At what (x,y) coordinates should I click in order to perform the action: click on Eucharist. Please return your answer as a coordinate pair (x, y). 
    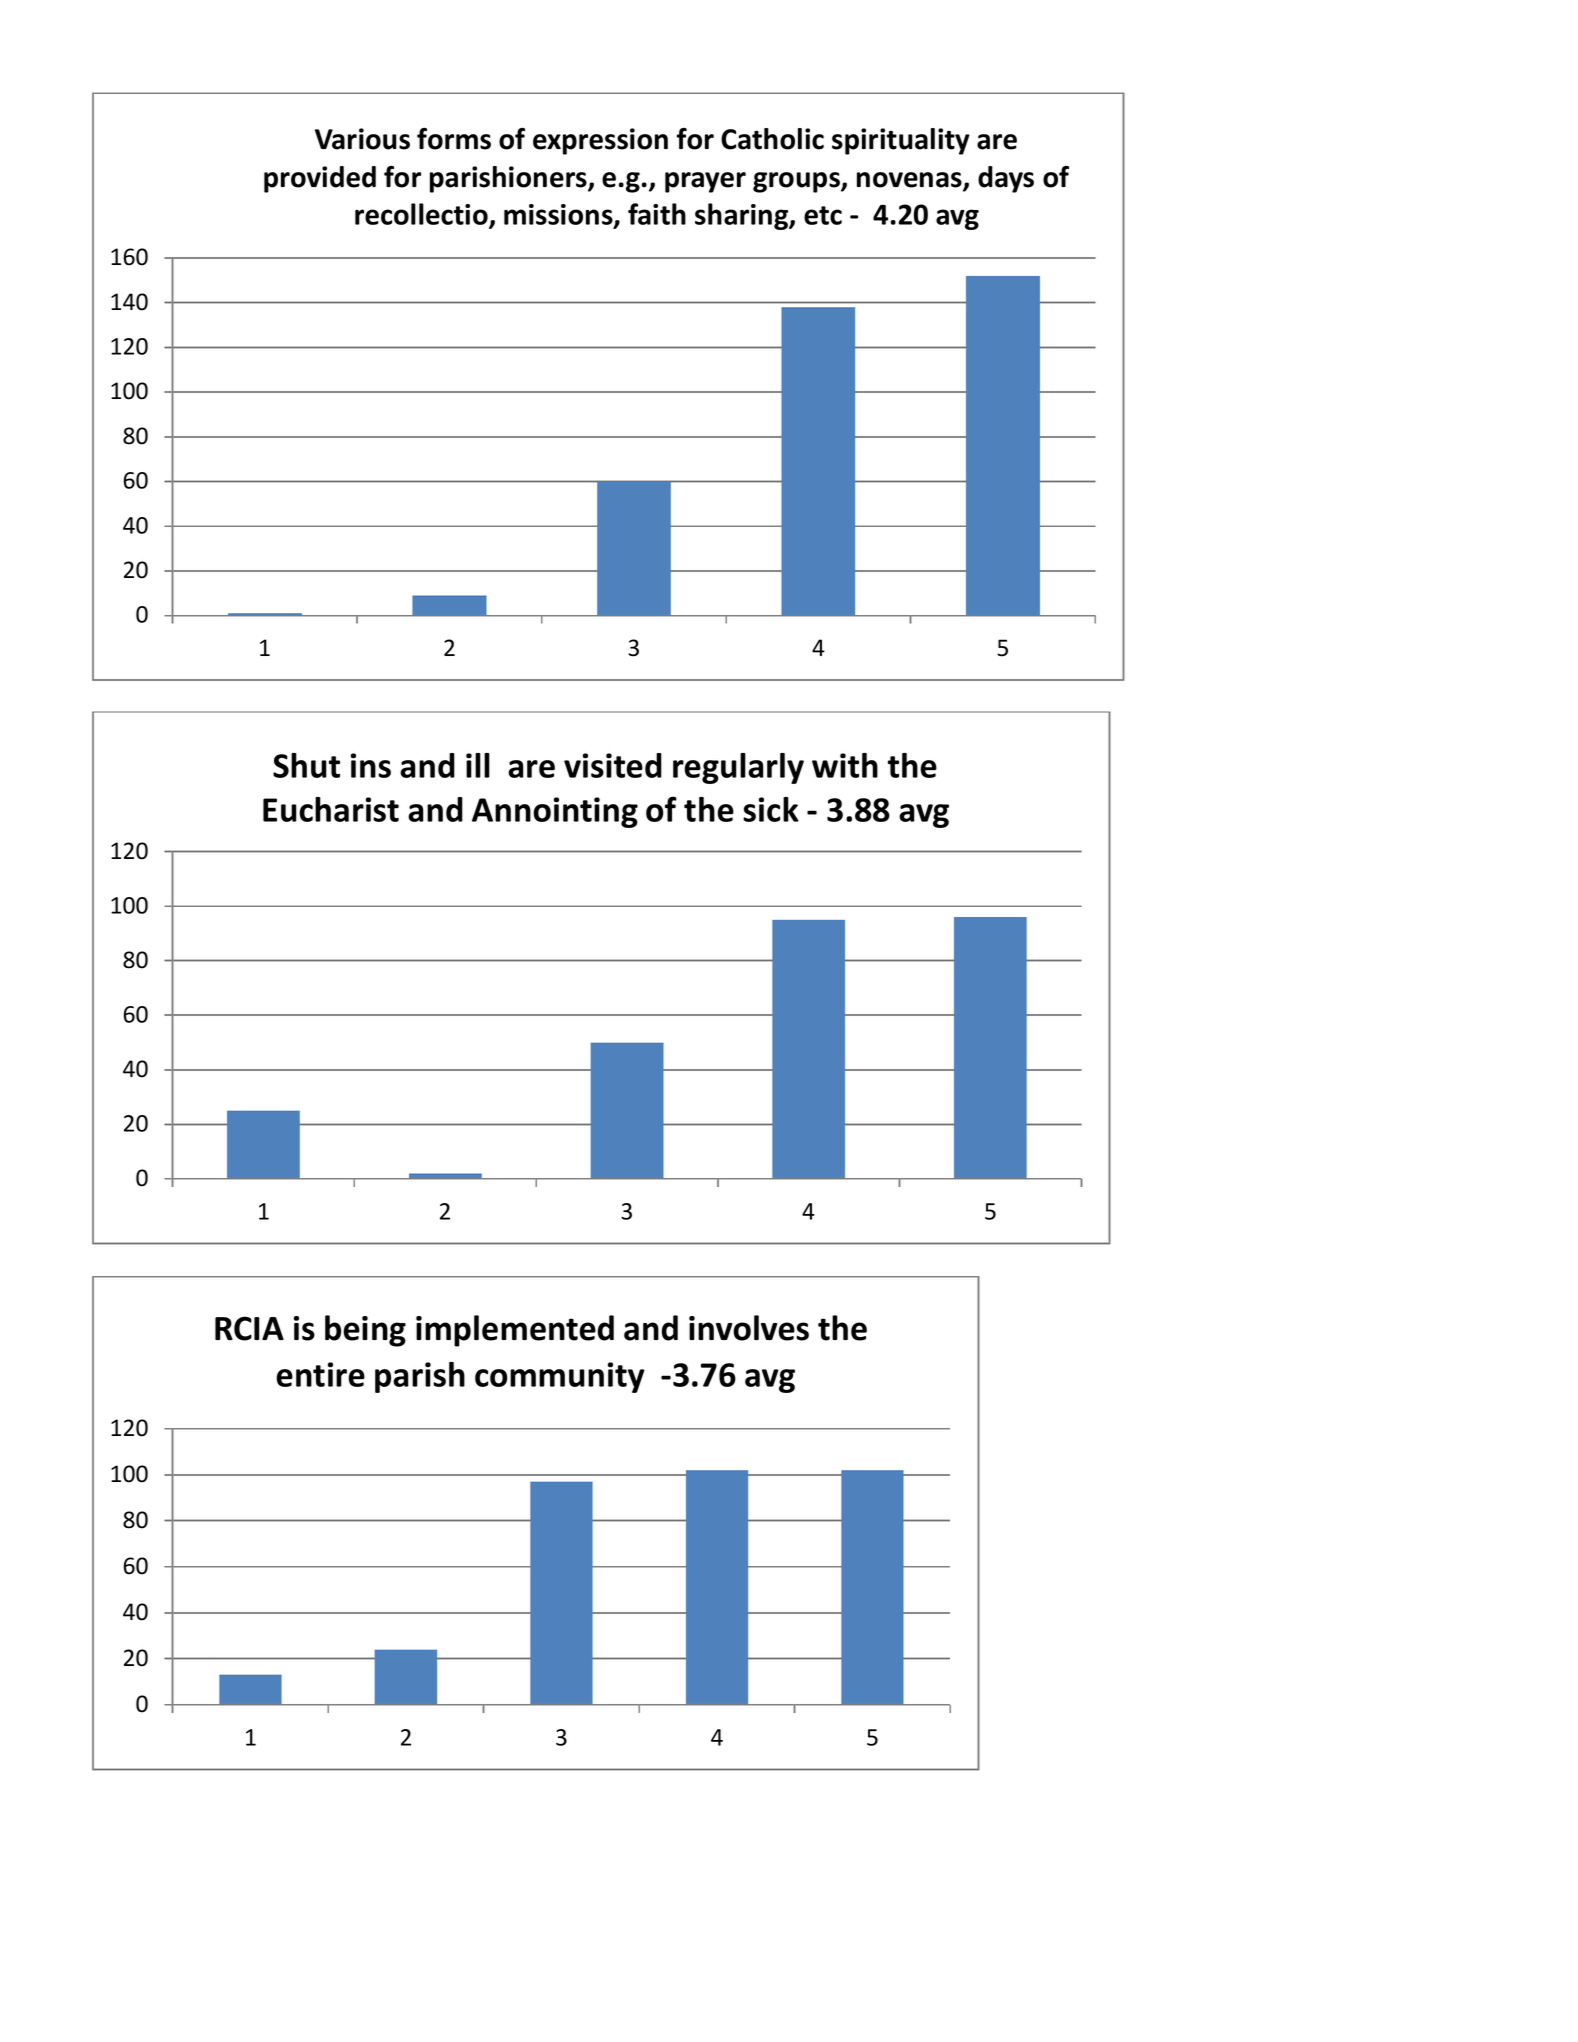
    Looking at the image, I should click on (331, 809).
